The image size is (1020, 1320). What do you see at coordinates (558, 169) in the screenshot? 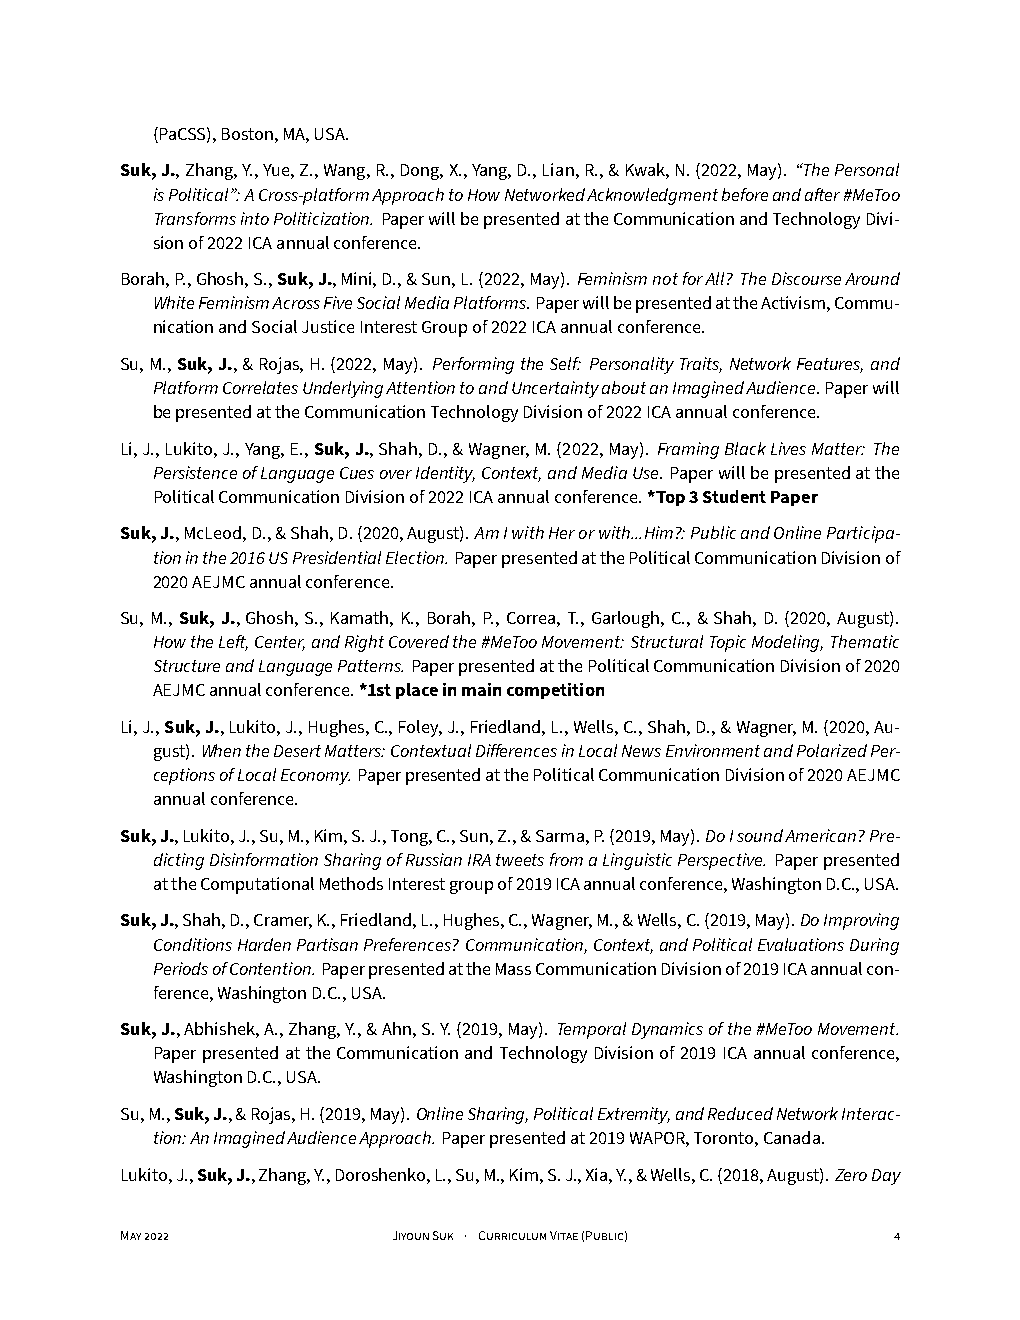
I see `Lian` at bounding box center [558, 169].
